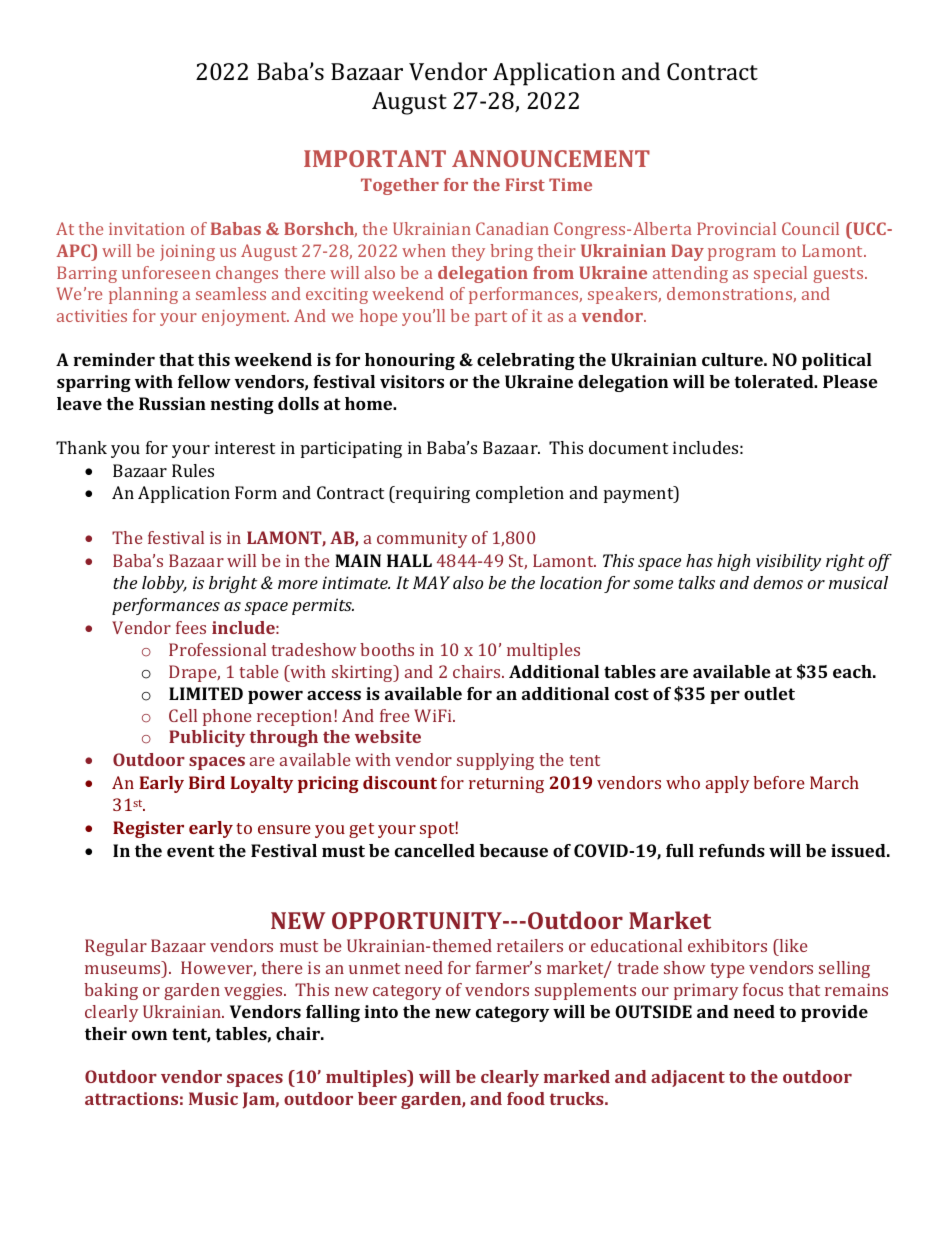  Describe the element at coordinates (525, 184) in the page. I see `First` at that location.
